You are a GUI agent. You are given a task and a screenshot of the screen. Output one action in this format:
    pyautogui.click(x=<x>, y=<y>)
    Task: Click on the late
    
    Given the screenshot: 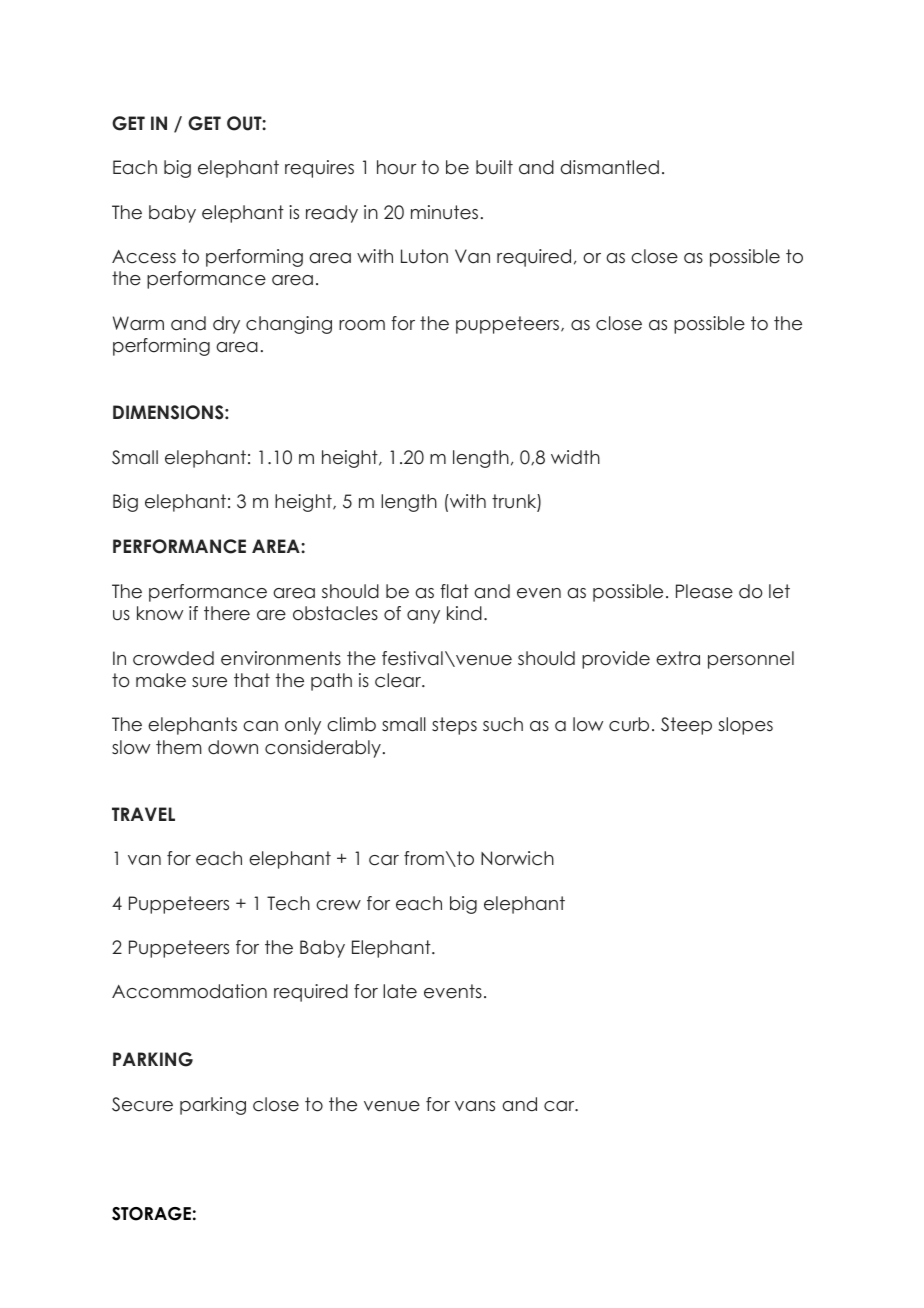 What is the action you would take?
    pyautogui.click(x=400, y=991)
